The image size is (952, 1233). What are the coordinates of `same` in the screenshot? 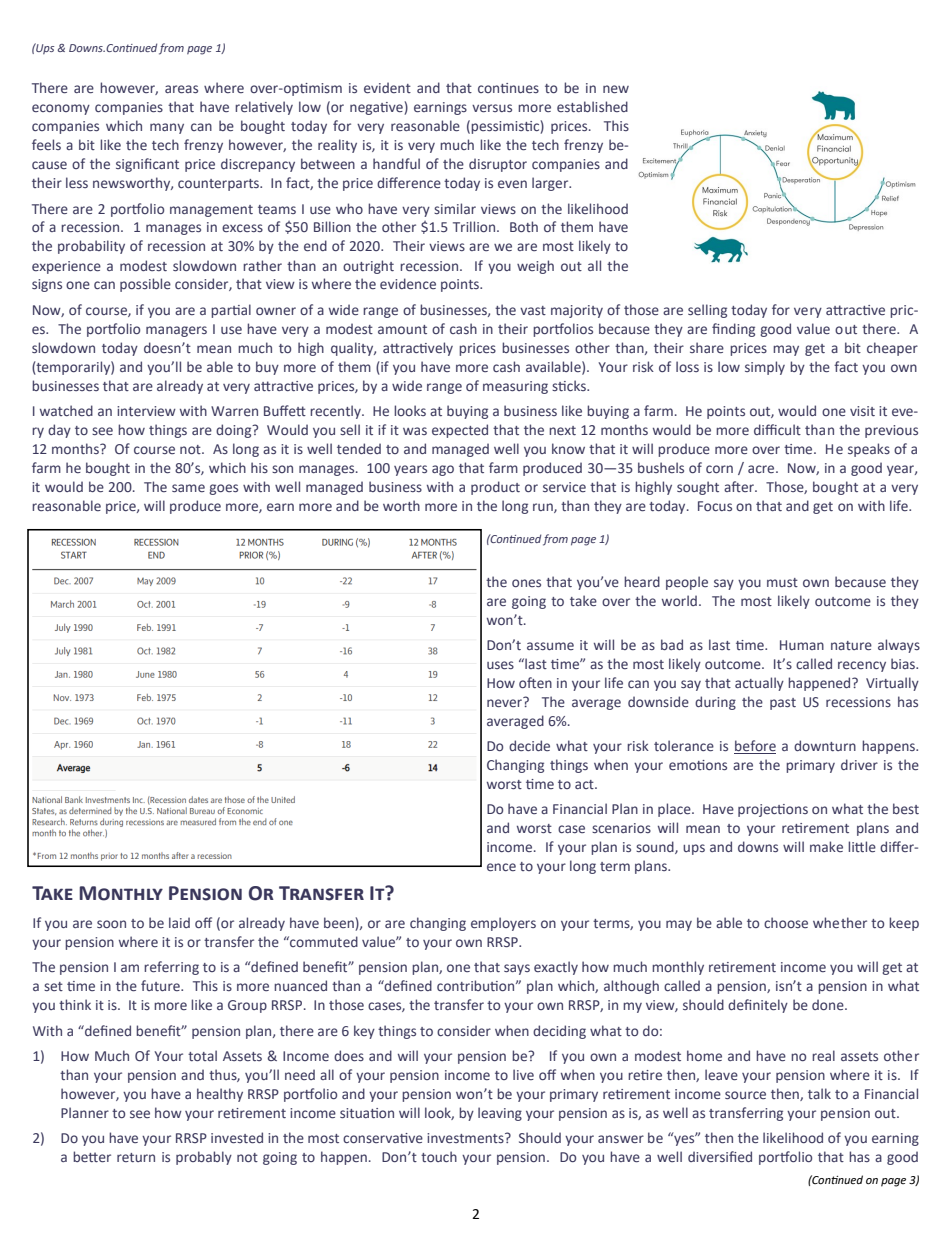 It's located at (188, 488).
